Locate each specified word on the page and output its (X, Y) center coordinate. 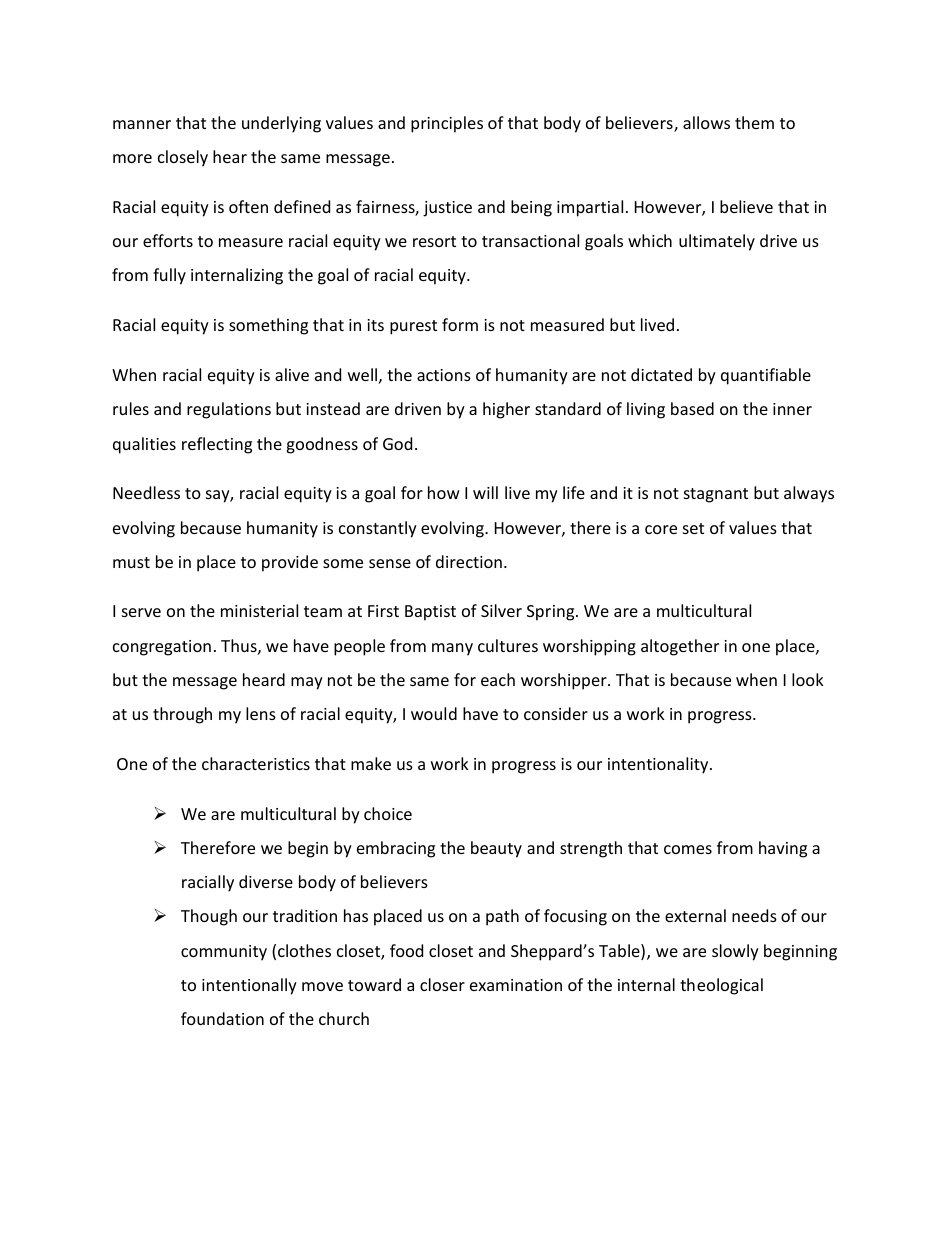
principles (447, 124)
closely (183, 158)
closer (442, 984)
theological (721, 986)
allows (706, 122)
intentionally (249, 986)
